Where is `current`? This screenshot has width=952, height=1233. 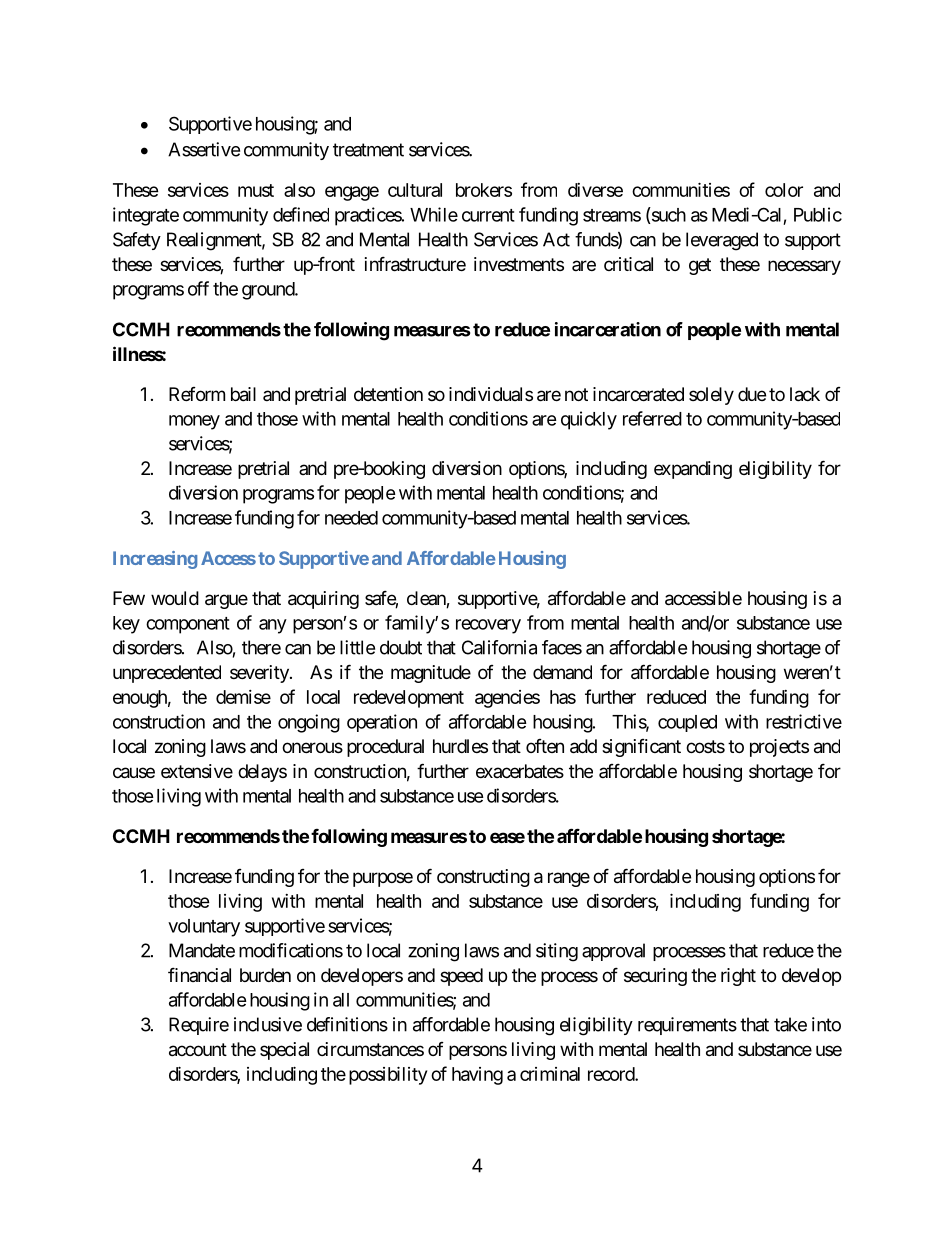 current is located at coordinates (488, 215).
